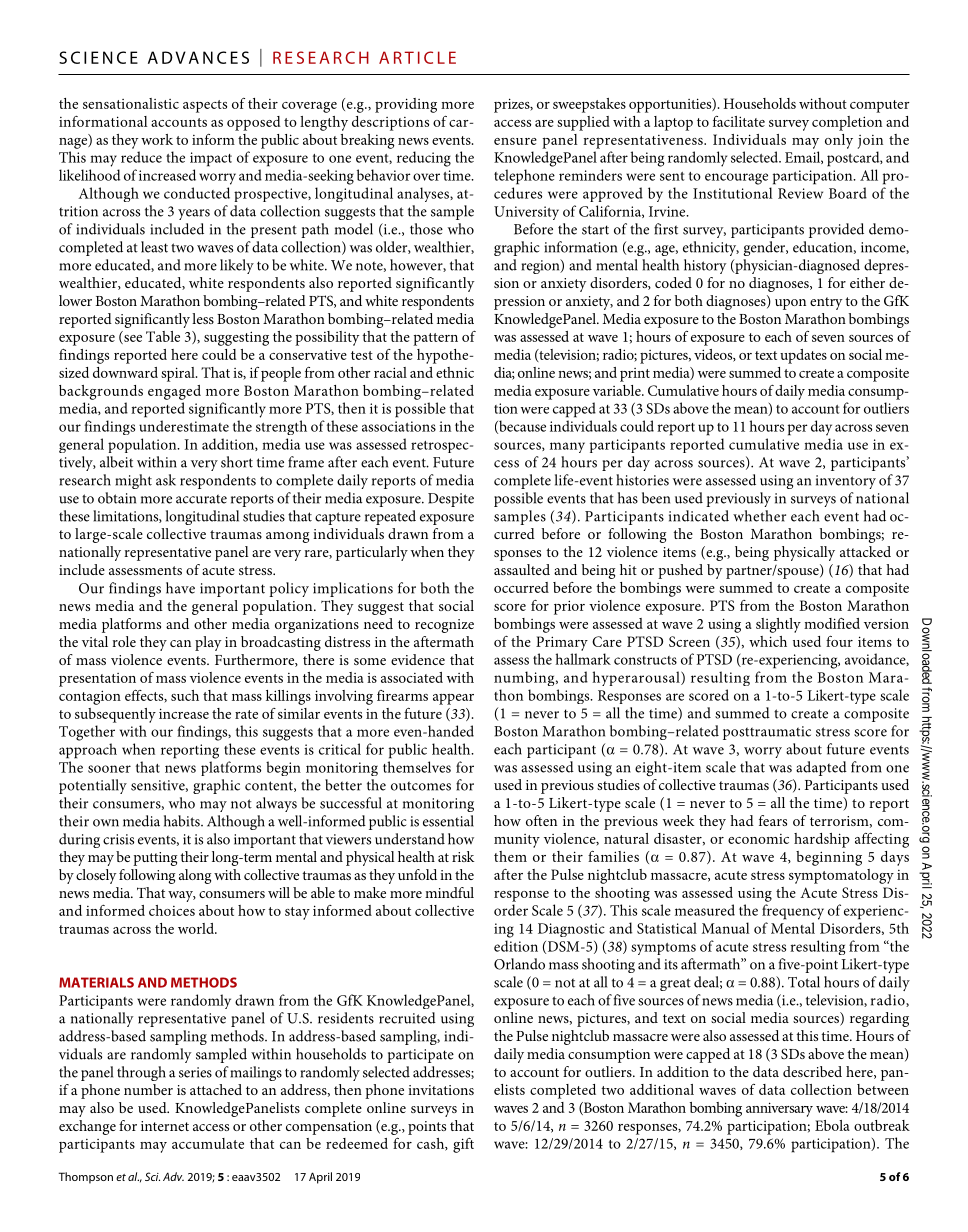 Image resolution: width=968 pixels, height=1232 pixels. What do you see at coordinates (841, 876) in the page?
I see `symptomatology` at bounding box center [841, 876].
